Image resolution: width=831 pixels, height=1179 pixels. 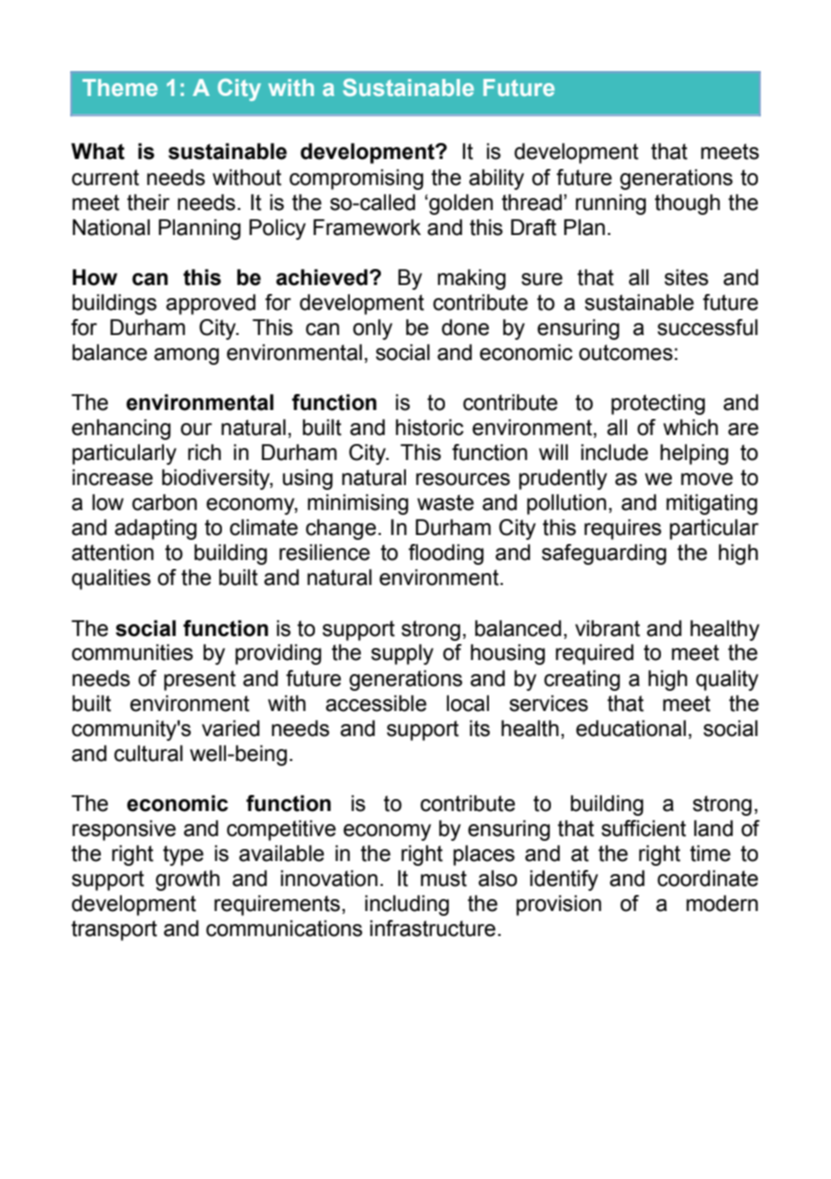 What do you see at coordinates (445, 502) in the document?
I see `waste` at bounding box center [445, 502].
